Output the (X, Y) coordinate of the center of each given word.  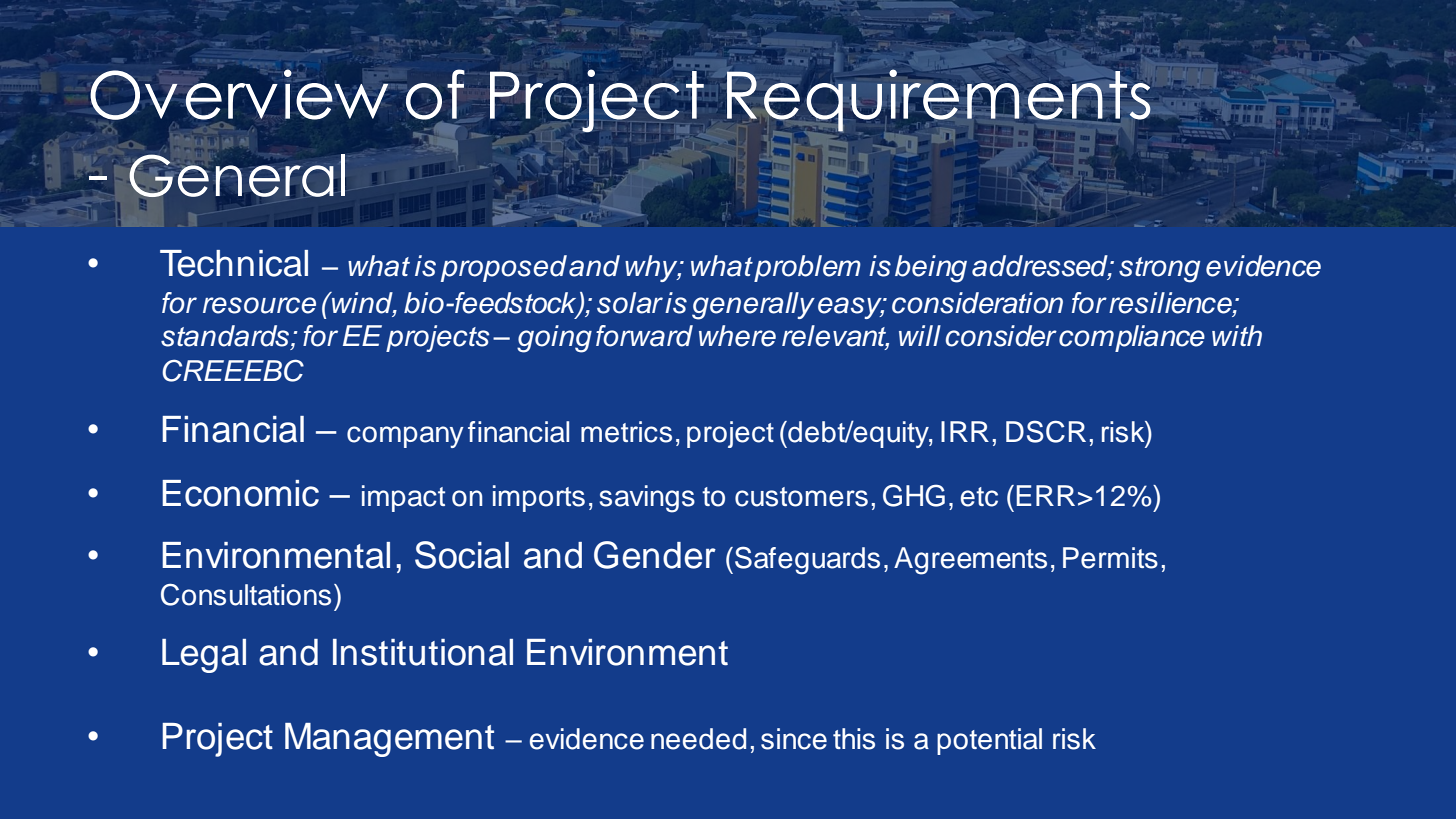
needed (698, 739)
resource (259, 305)
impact (403, 498)
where (737, 336)
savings (647, 499)
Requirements (939, 100)
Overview (239, 94)
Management (389, 740)
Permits (1110, 558)
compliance (1132, 338)
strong (1159, 270)
